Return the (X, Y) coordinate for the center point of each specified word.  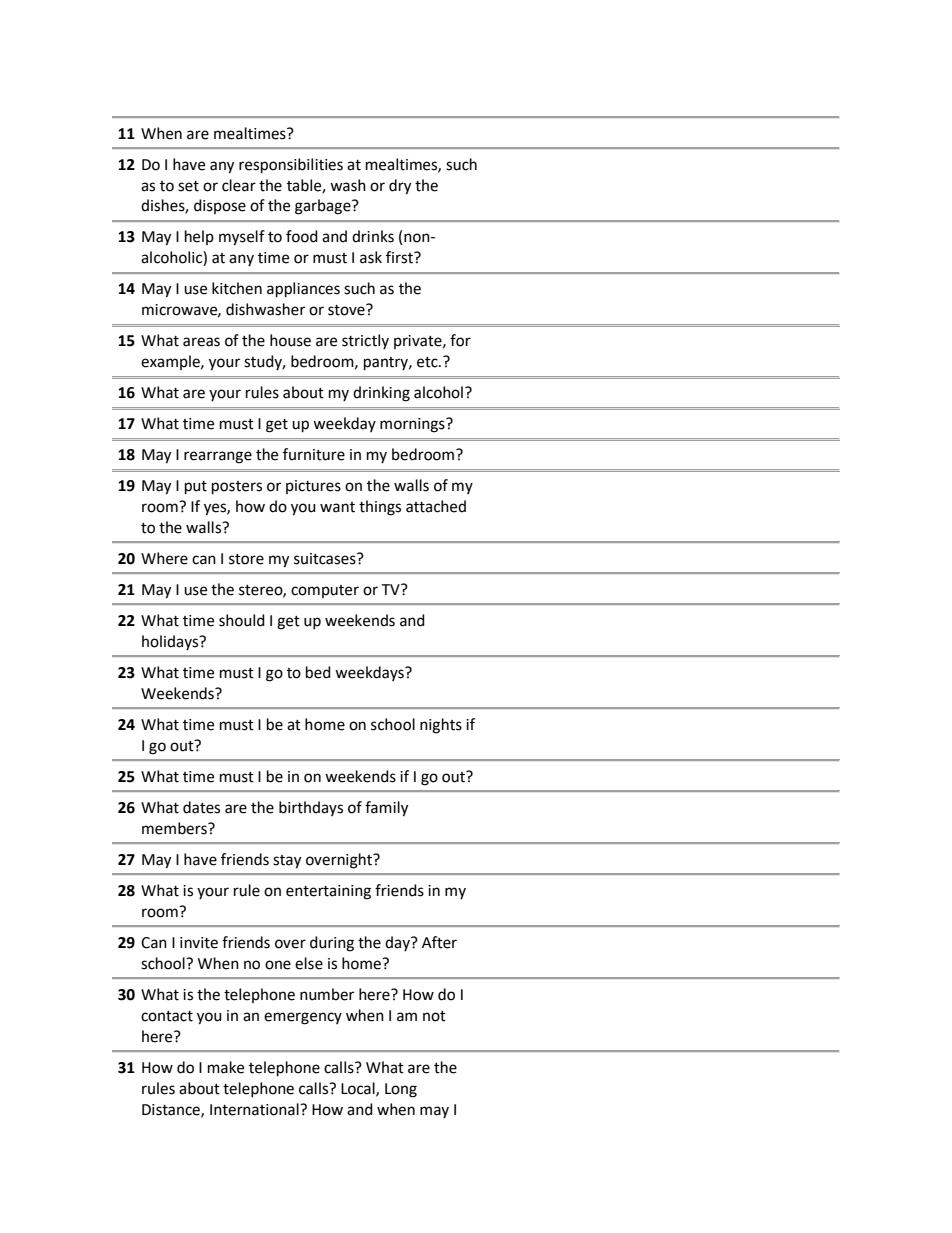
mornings (413, 425)
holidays (171, 642)
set (188, 186)
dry (400, 187)
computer (325, 591)
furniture (314, 454)
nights (441, 726)
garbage (324, 207)
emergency (303, 1018)
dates (201, 807)
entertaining (328, 892)
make (226, 1067)
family (386, 809)
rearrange (218, 457)
